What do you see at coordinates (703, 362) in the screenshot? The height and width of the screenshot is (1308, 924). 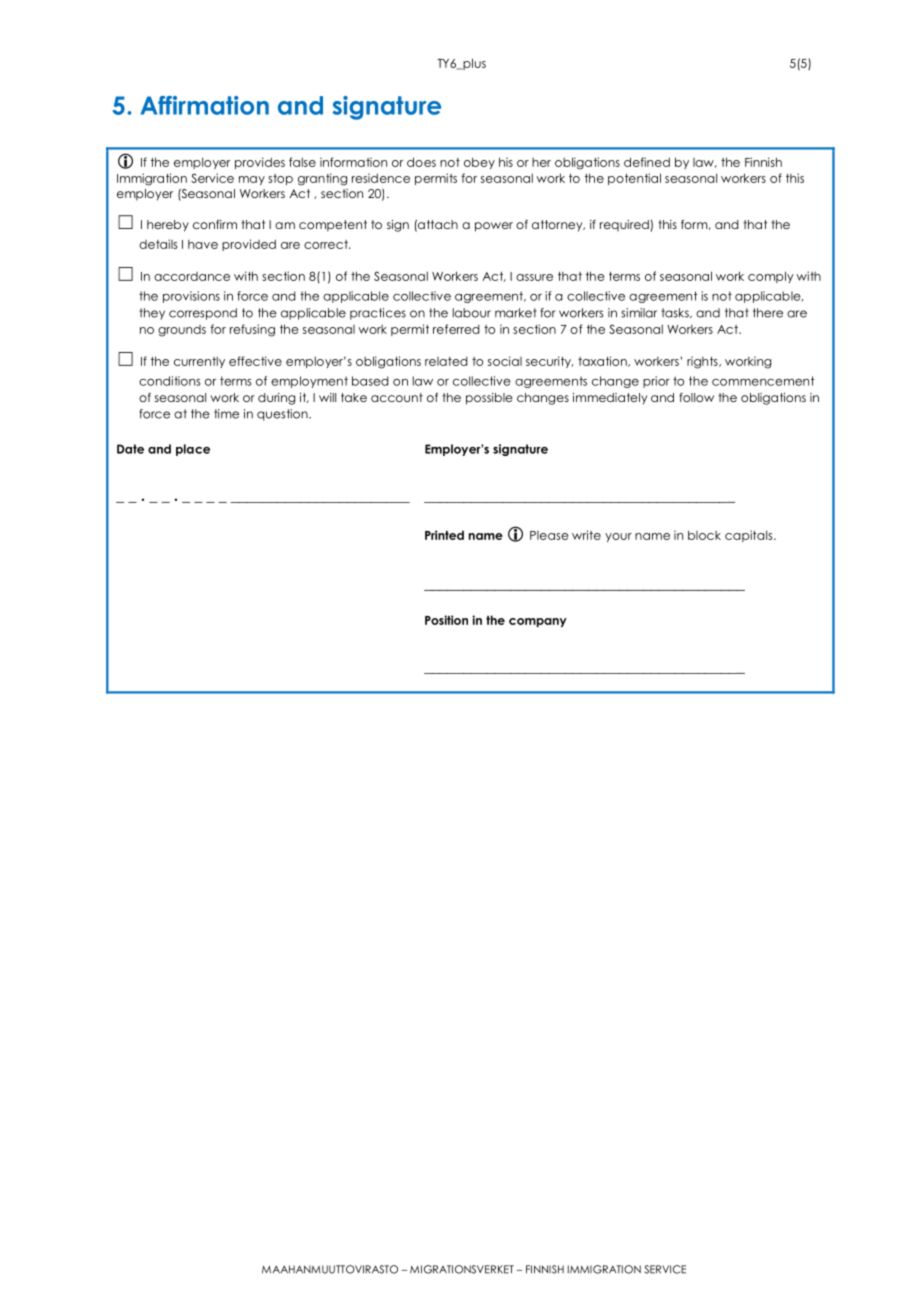 I see `rights` at bounding box center [703, 362].
